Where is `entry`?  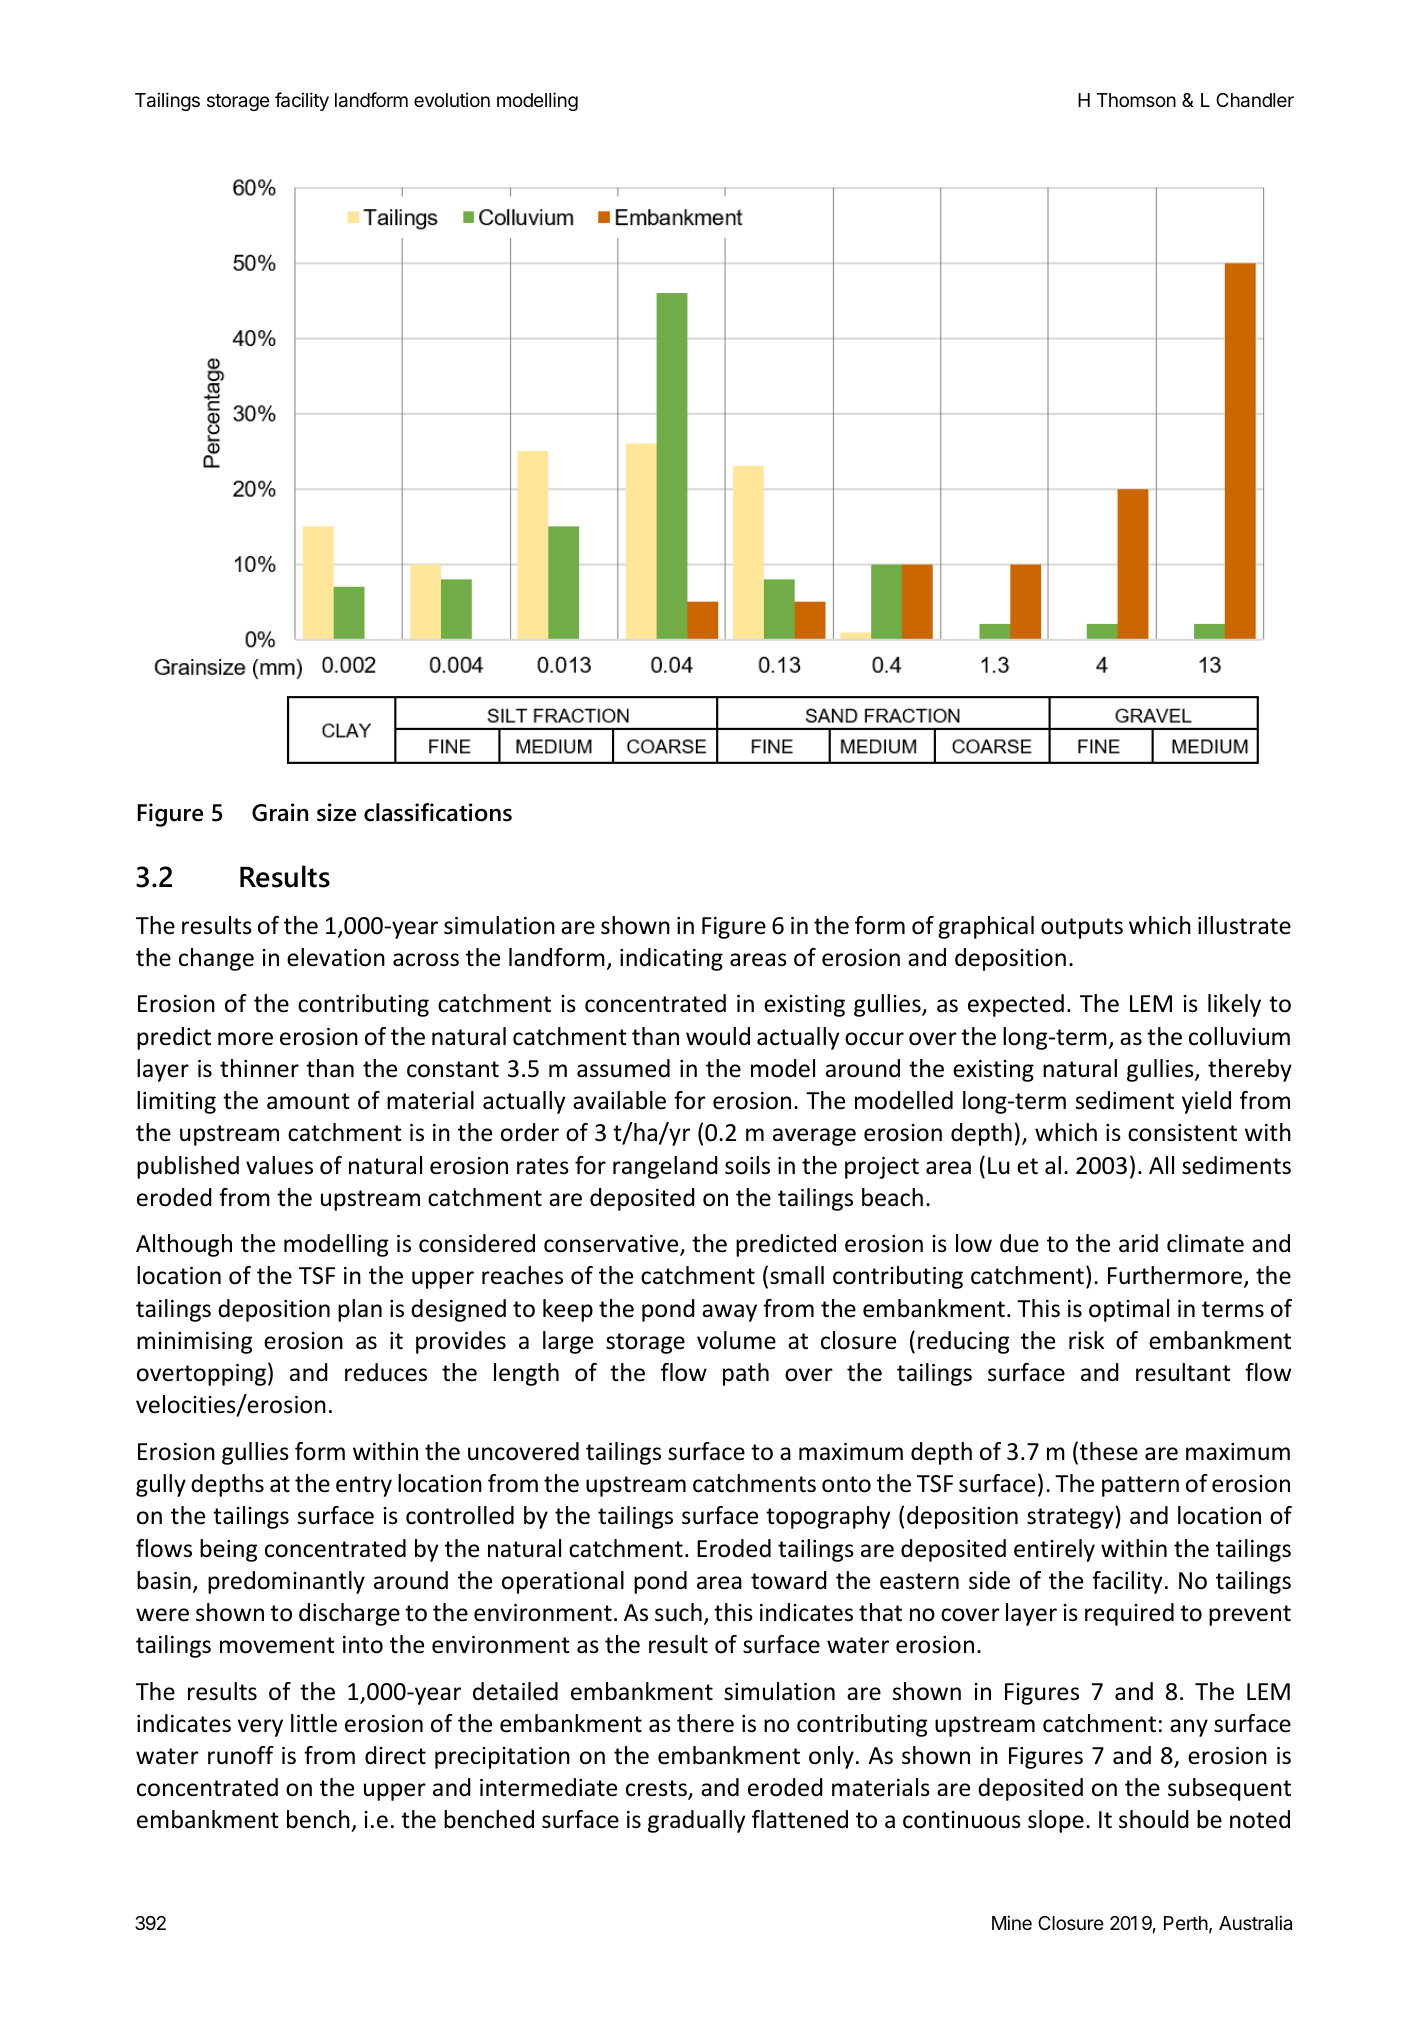
entry is located at coordinates (364, 1486).
